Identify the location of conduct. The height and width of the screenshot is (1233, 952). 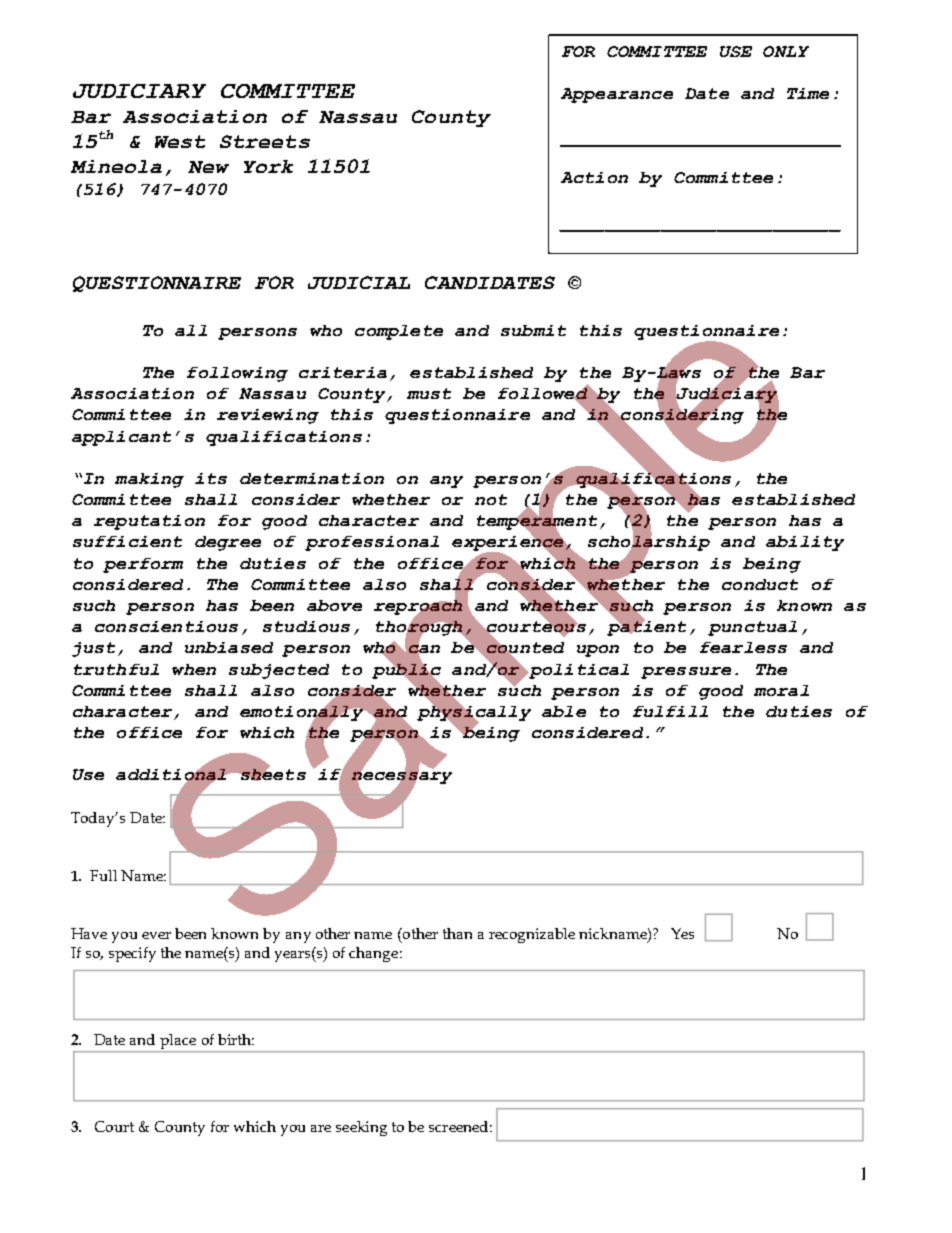
(760, 584).
